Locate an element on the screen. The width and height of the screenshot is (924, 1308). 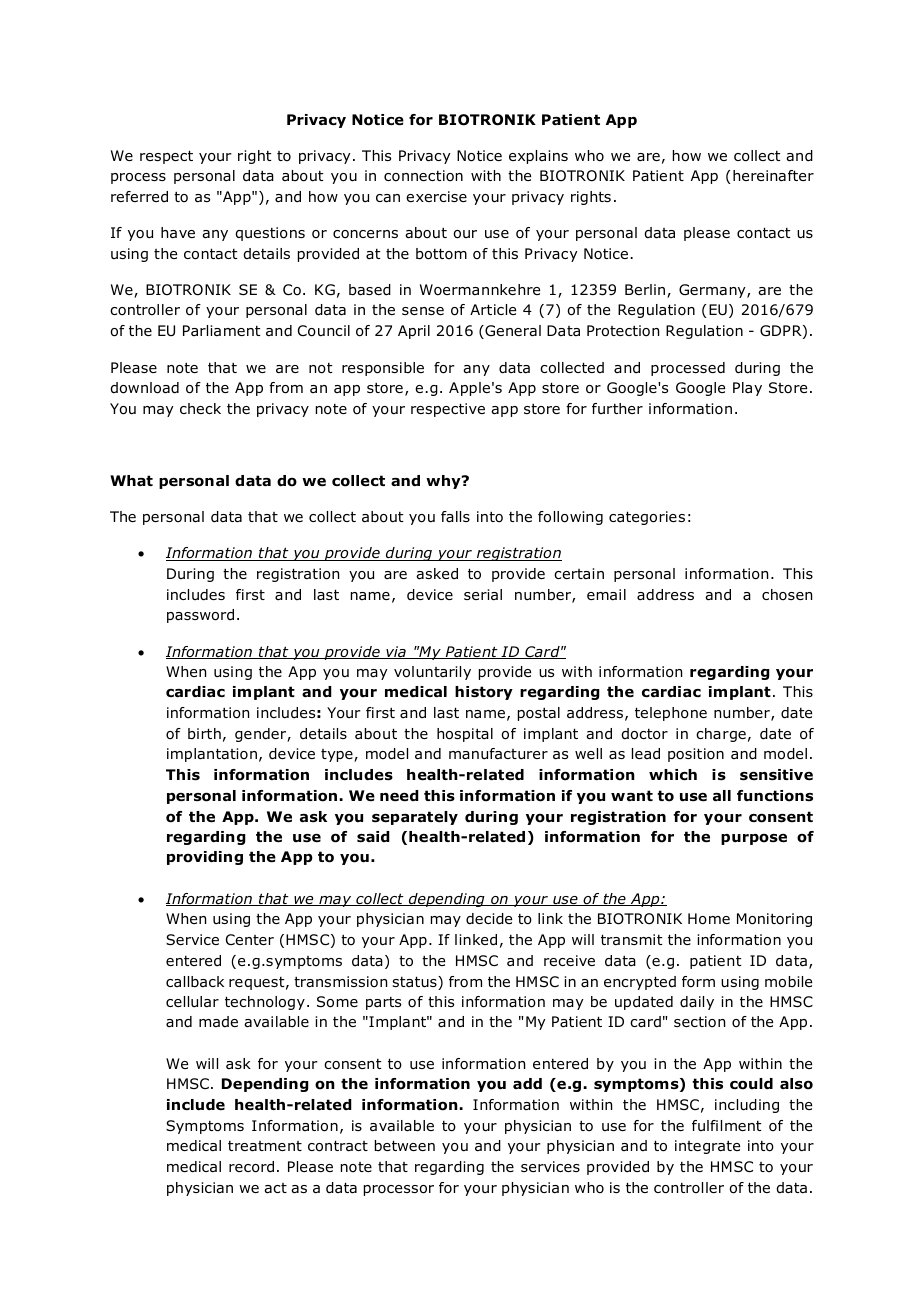
Play is located at coordinates (747, 389).
